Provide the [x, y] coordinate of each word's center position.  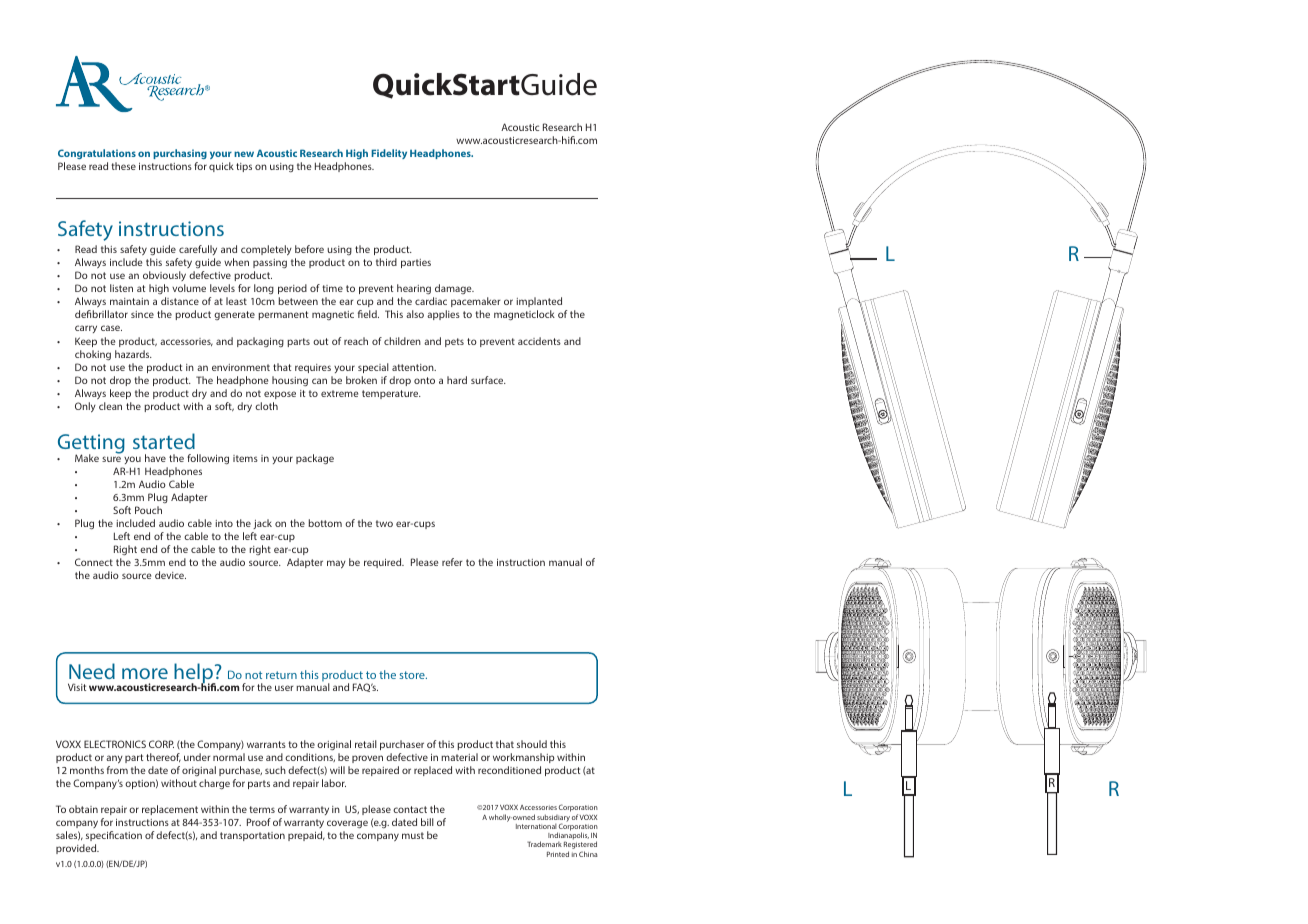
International [536, 826]
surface [488, 380]
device [170, 575]
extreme [339, 393]
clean [110, 406]
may [336, 564]
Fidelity [389, 154]
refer [452, 562]
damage [453, 291]
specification [114, 836]
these [123, 166]
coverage [347, 824]
